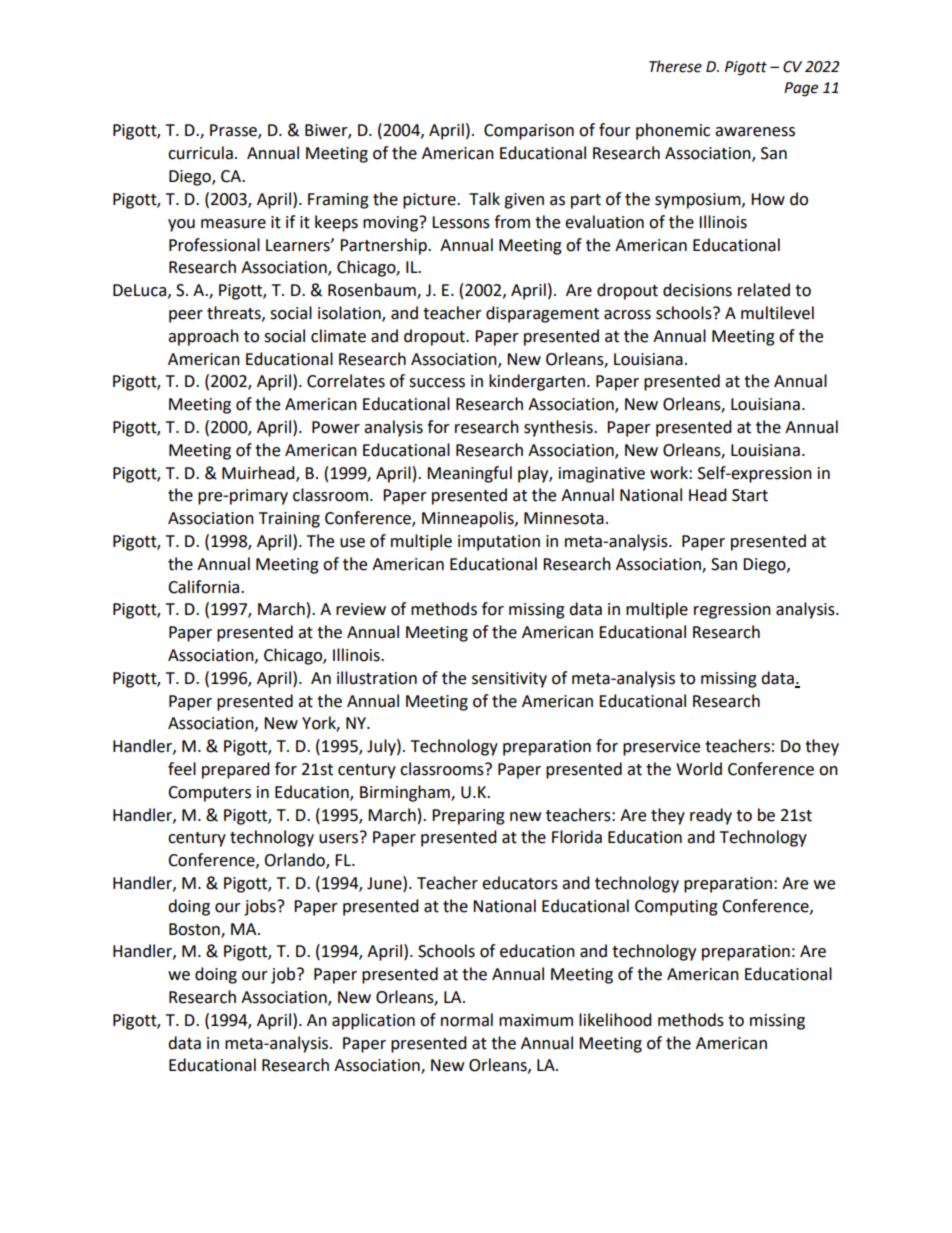  Describe the element at coordinates (755, 132) in the screenshot. I see `awareness` at that location.
